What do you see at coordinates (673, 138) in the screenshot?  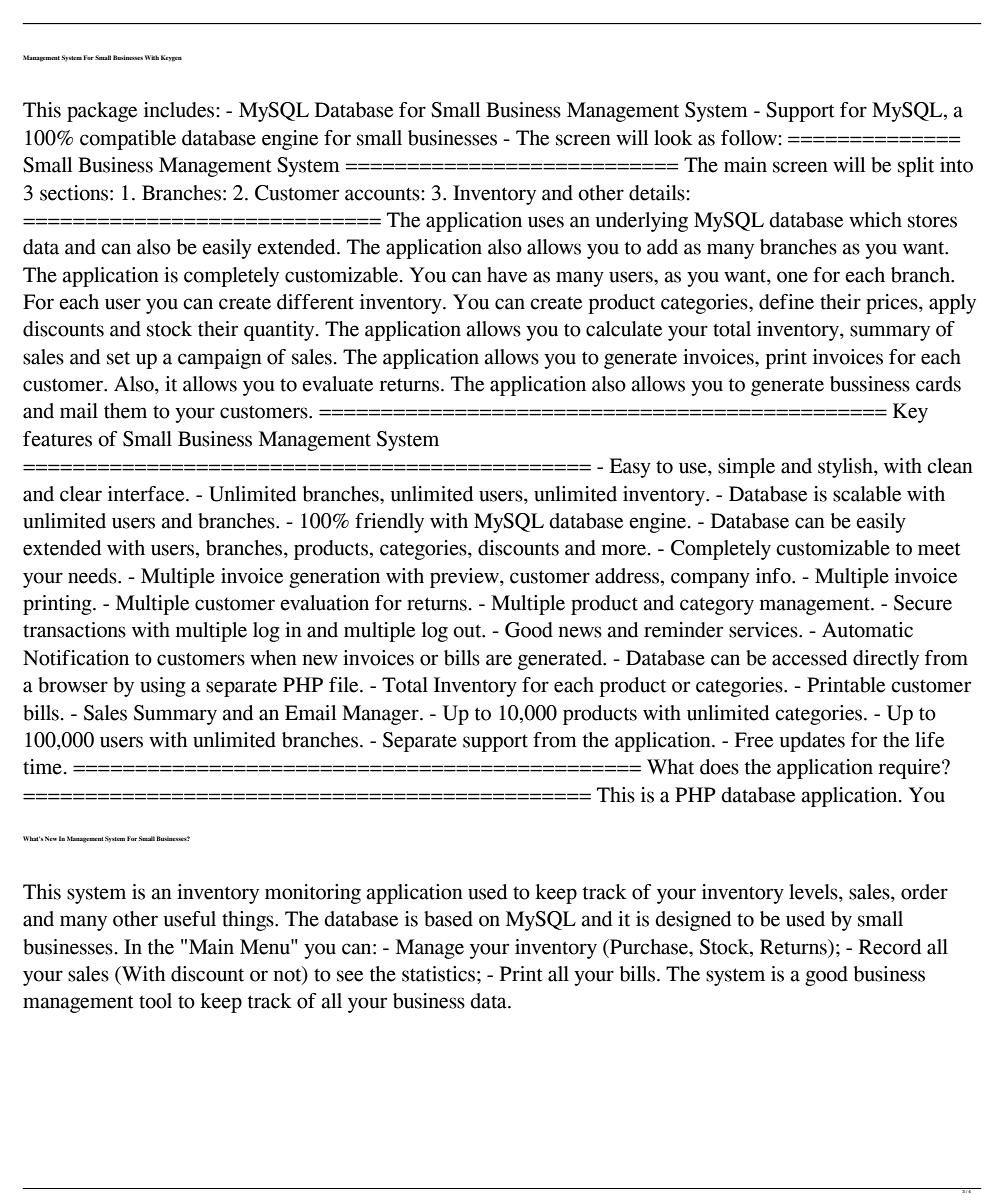 I see `look` at bounding box center [673, 138].
